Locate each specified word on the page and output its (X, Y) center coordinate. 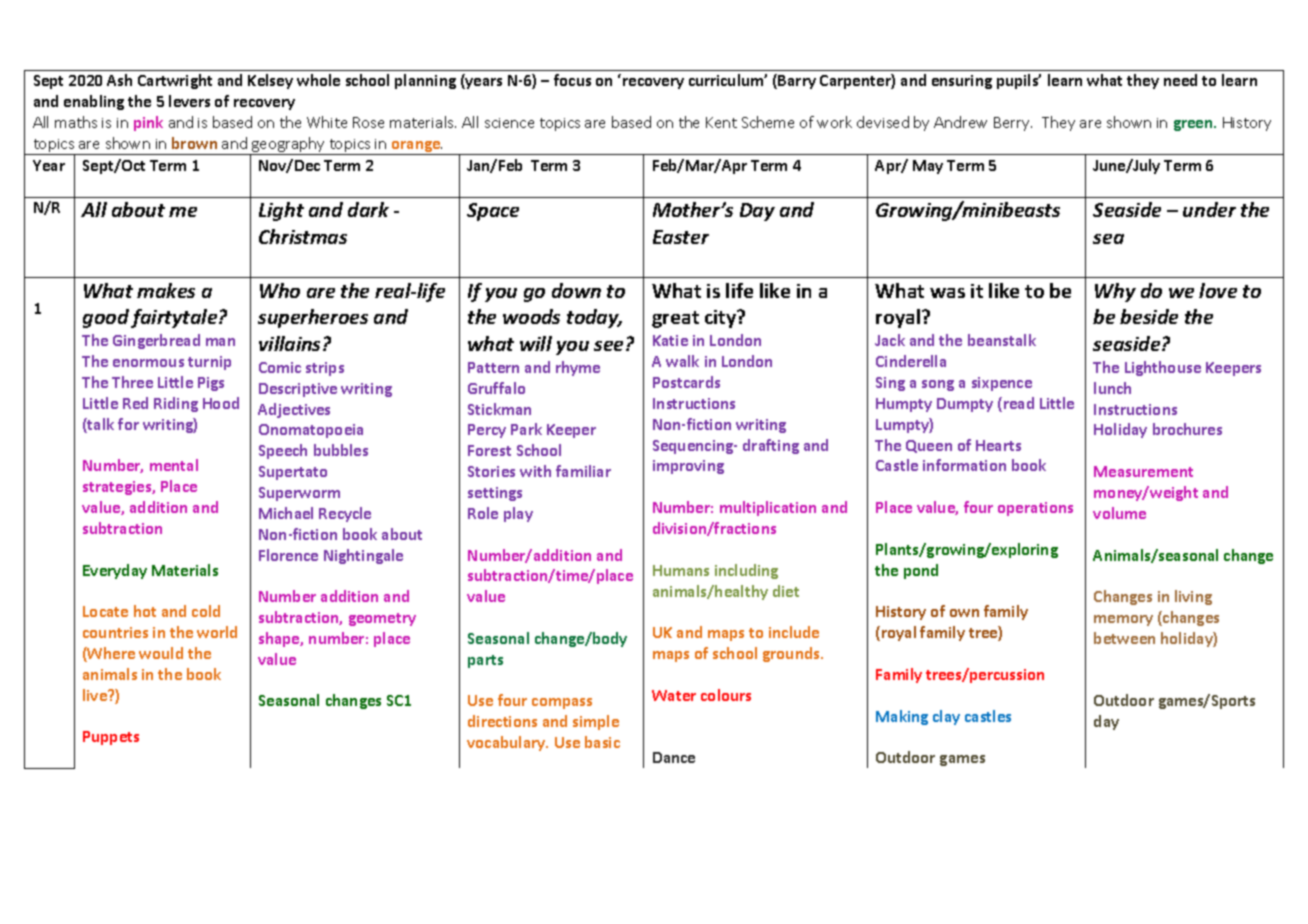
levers (189, 101)
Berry (1013, 124)
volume (1119, 513)
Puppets (111, 738)
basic (602, 742)
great (675, 319)
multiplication (768, 508)
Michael (286, 513)
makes (166, 290)
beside (1149, 316)
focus (572, 80)
